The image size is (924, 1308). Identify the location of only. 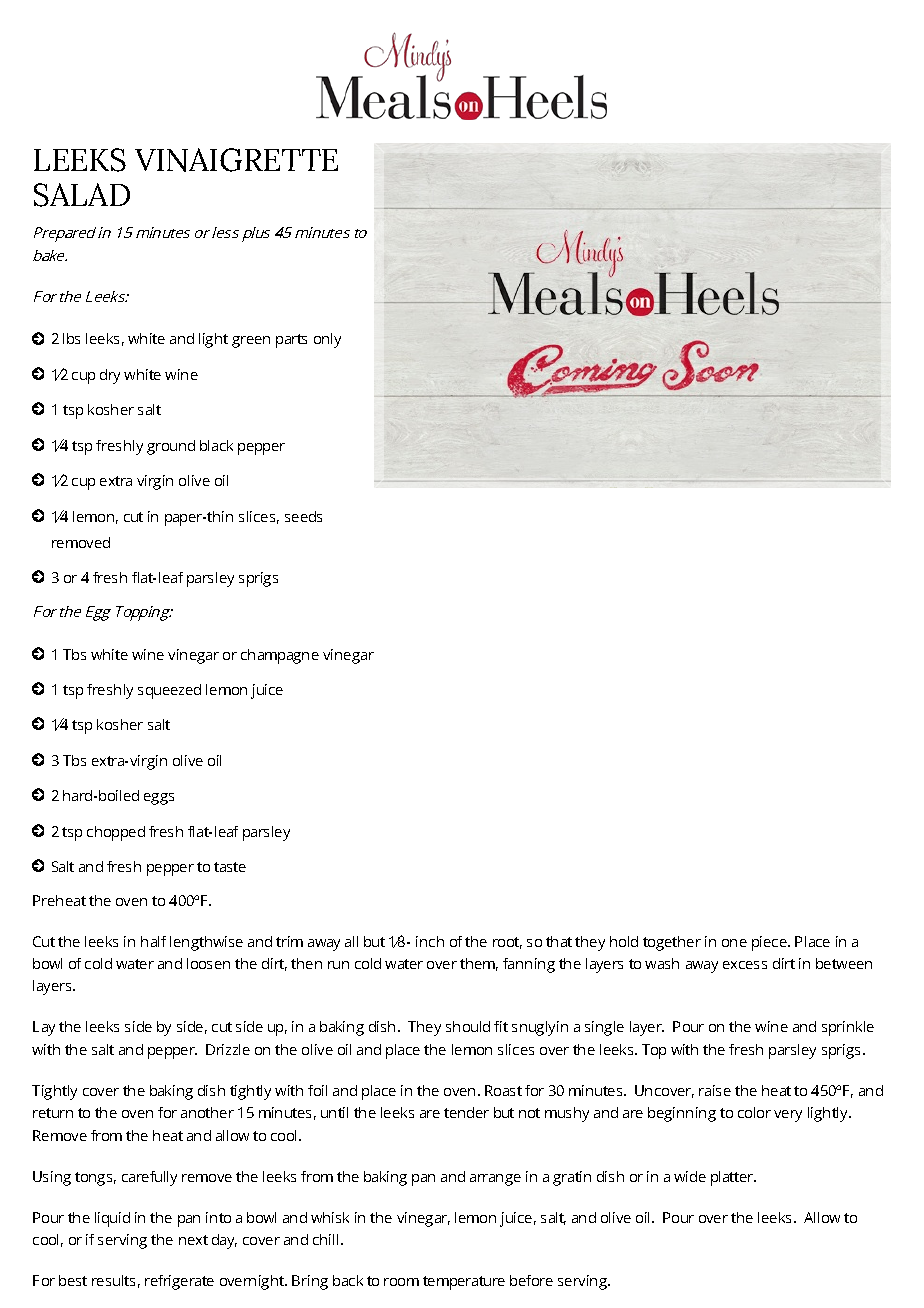
(327, 340).
